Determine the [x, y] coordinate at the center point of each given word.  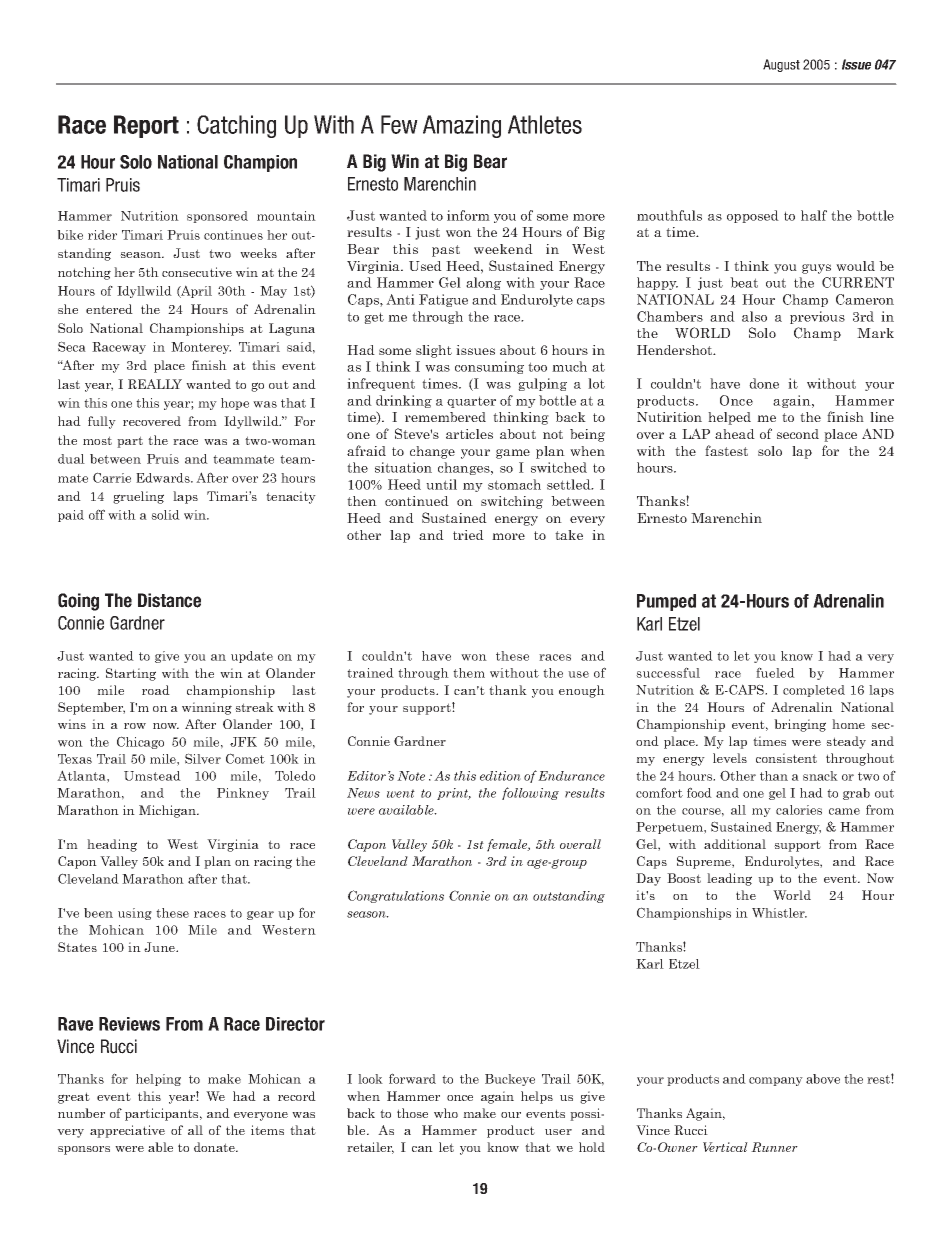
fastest [726, 450]
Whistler [779, 913]
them [469, 673]
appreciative [127, 1131]
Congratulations [396, 896]
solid [165, 515]
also [754, 316]
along [483, 283]
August [781, 65]
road [156, 690]
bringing [800, 725]
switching [512, 502]
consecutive [197, 272]
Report [146, 126]
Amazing [462, 126]
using [135, 914]
